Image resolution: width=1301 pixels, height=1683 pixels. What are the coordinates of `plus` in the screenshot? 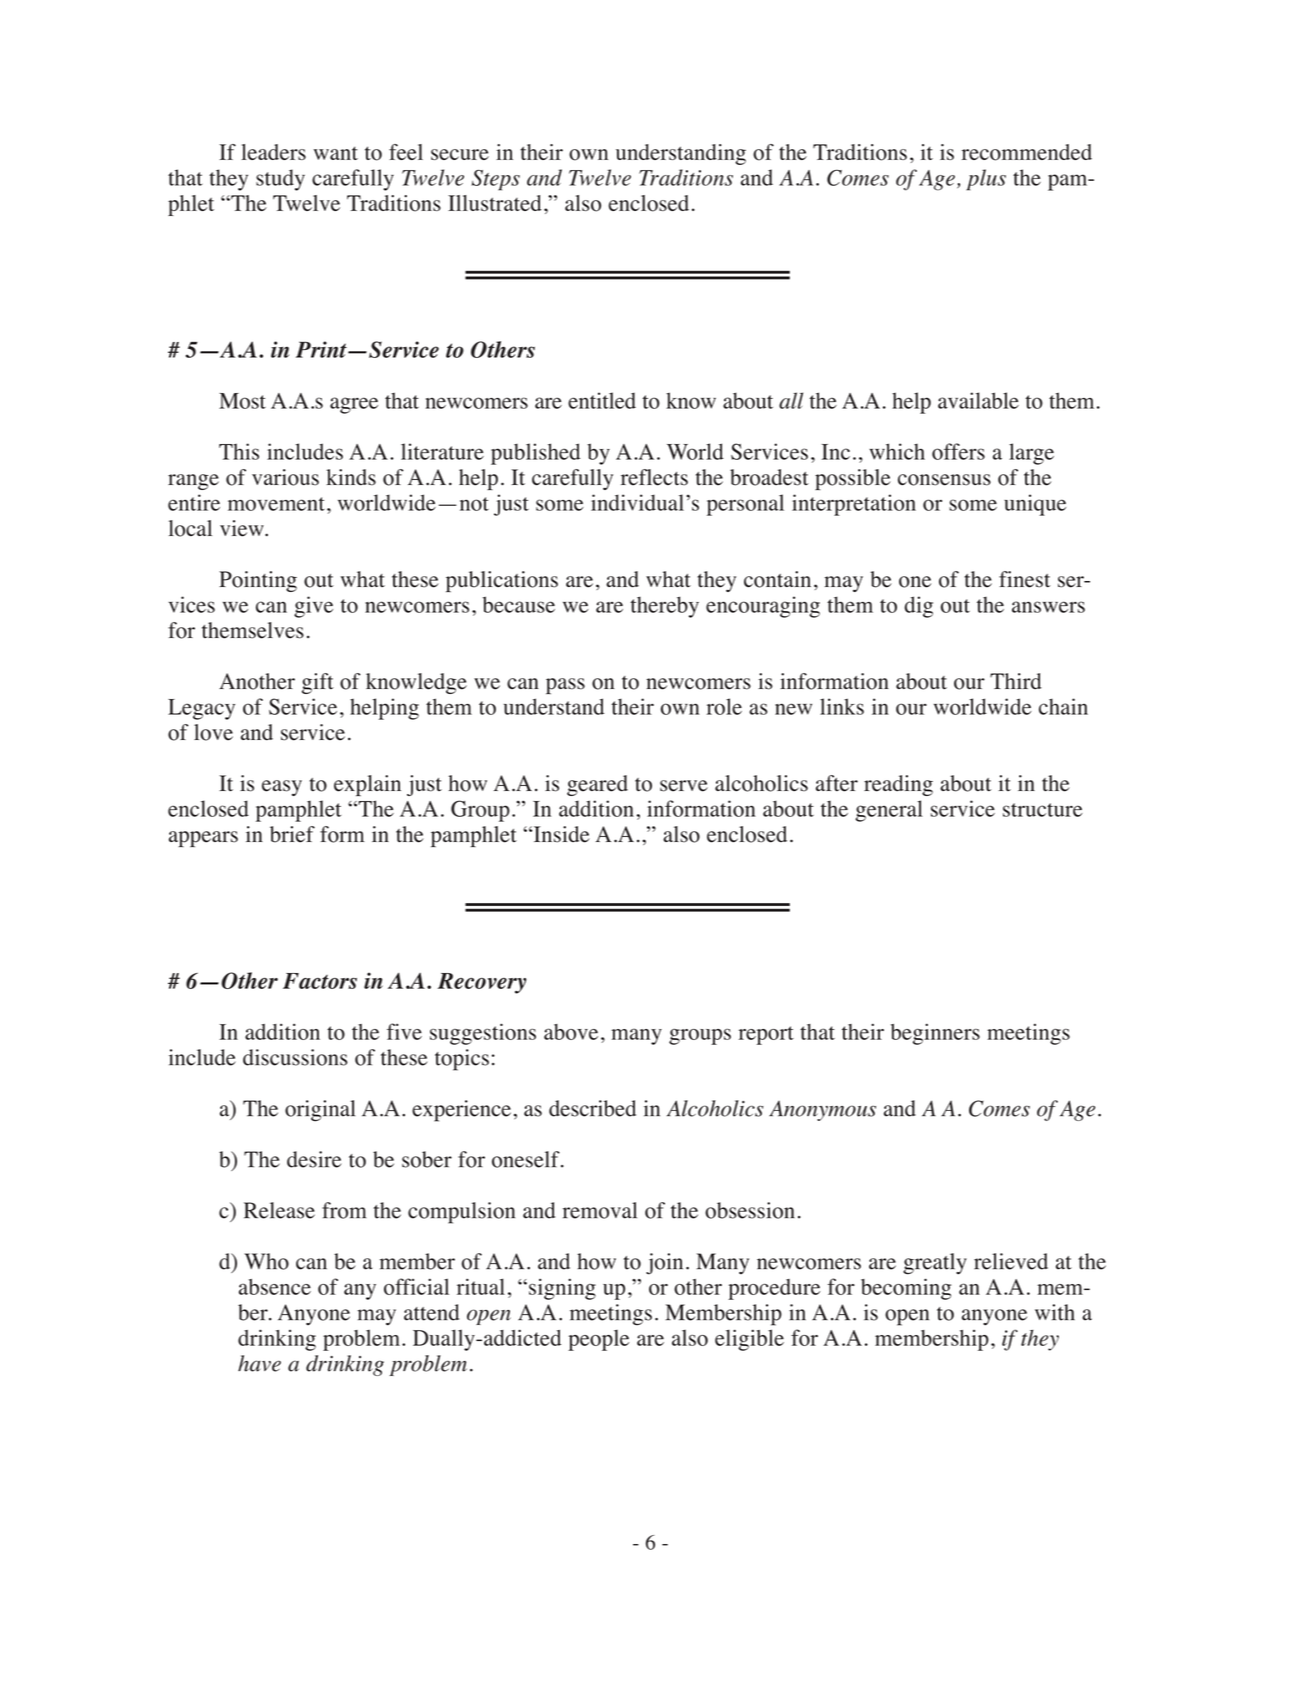 It's located at (986, 180).
